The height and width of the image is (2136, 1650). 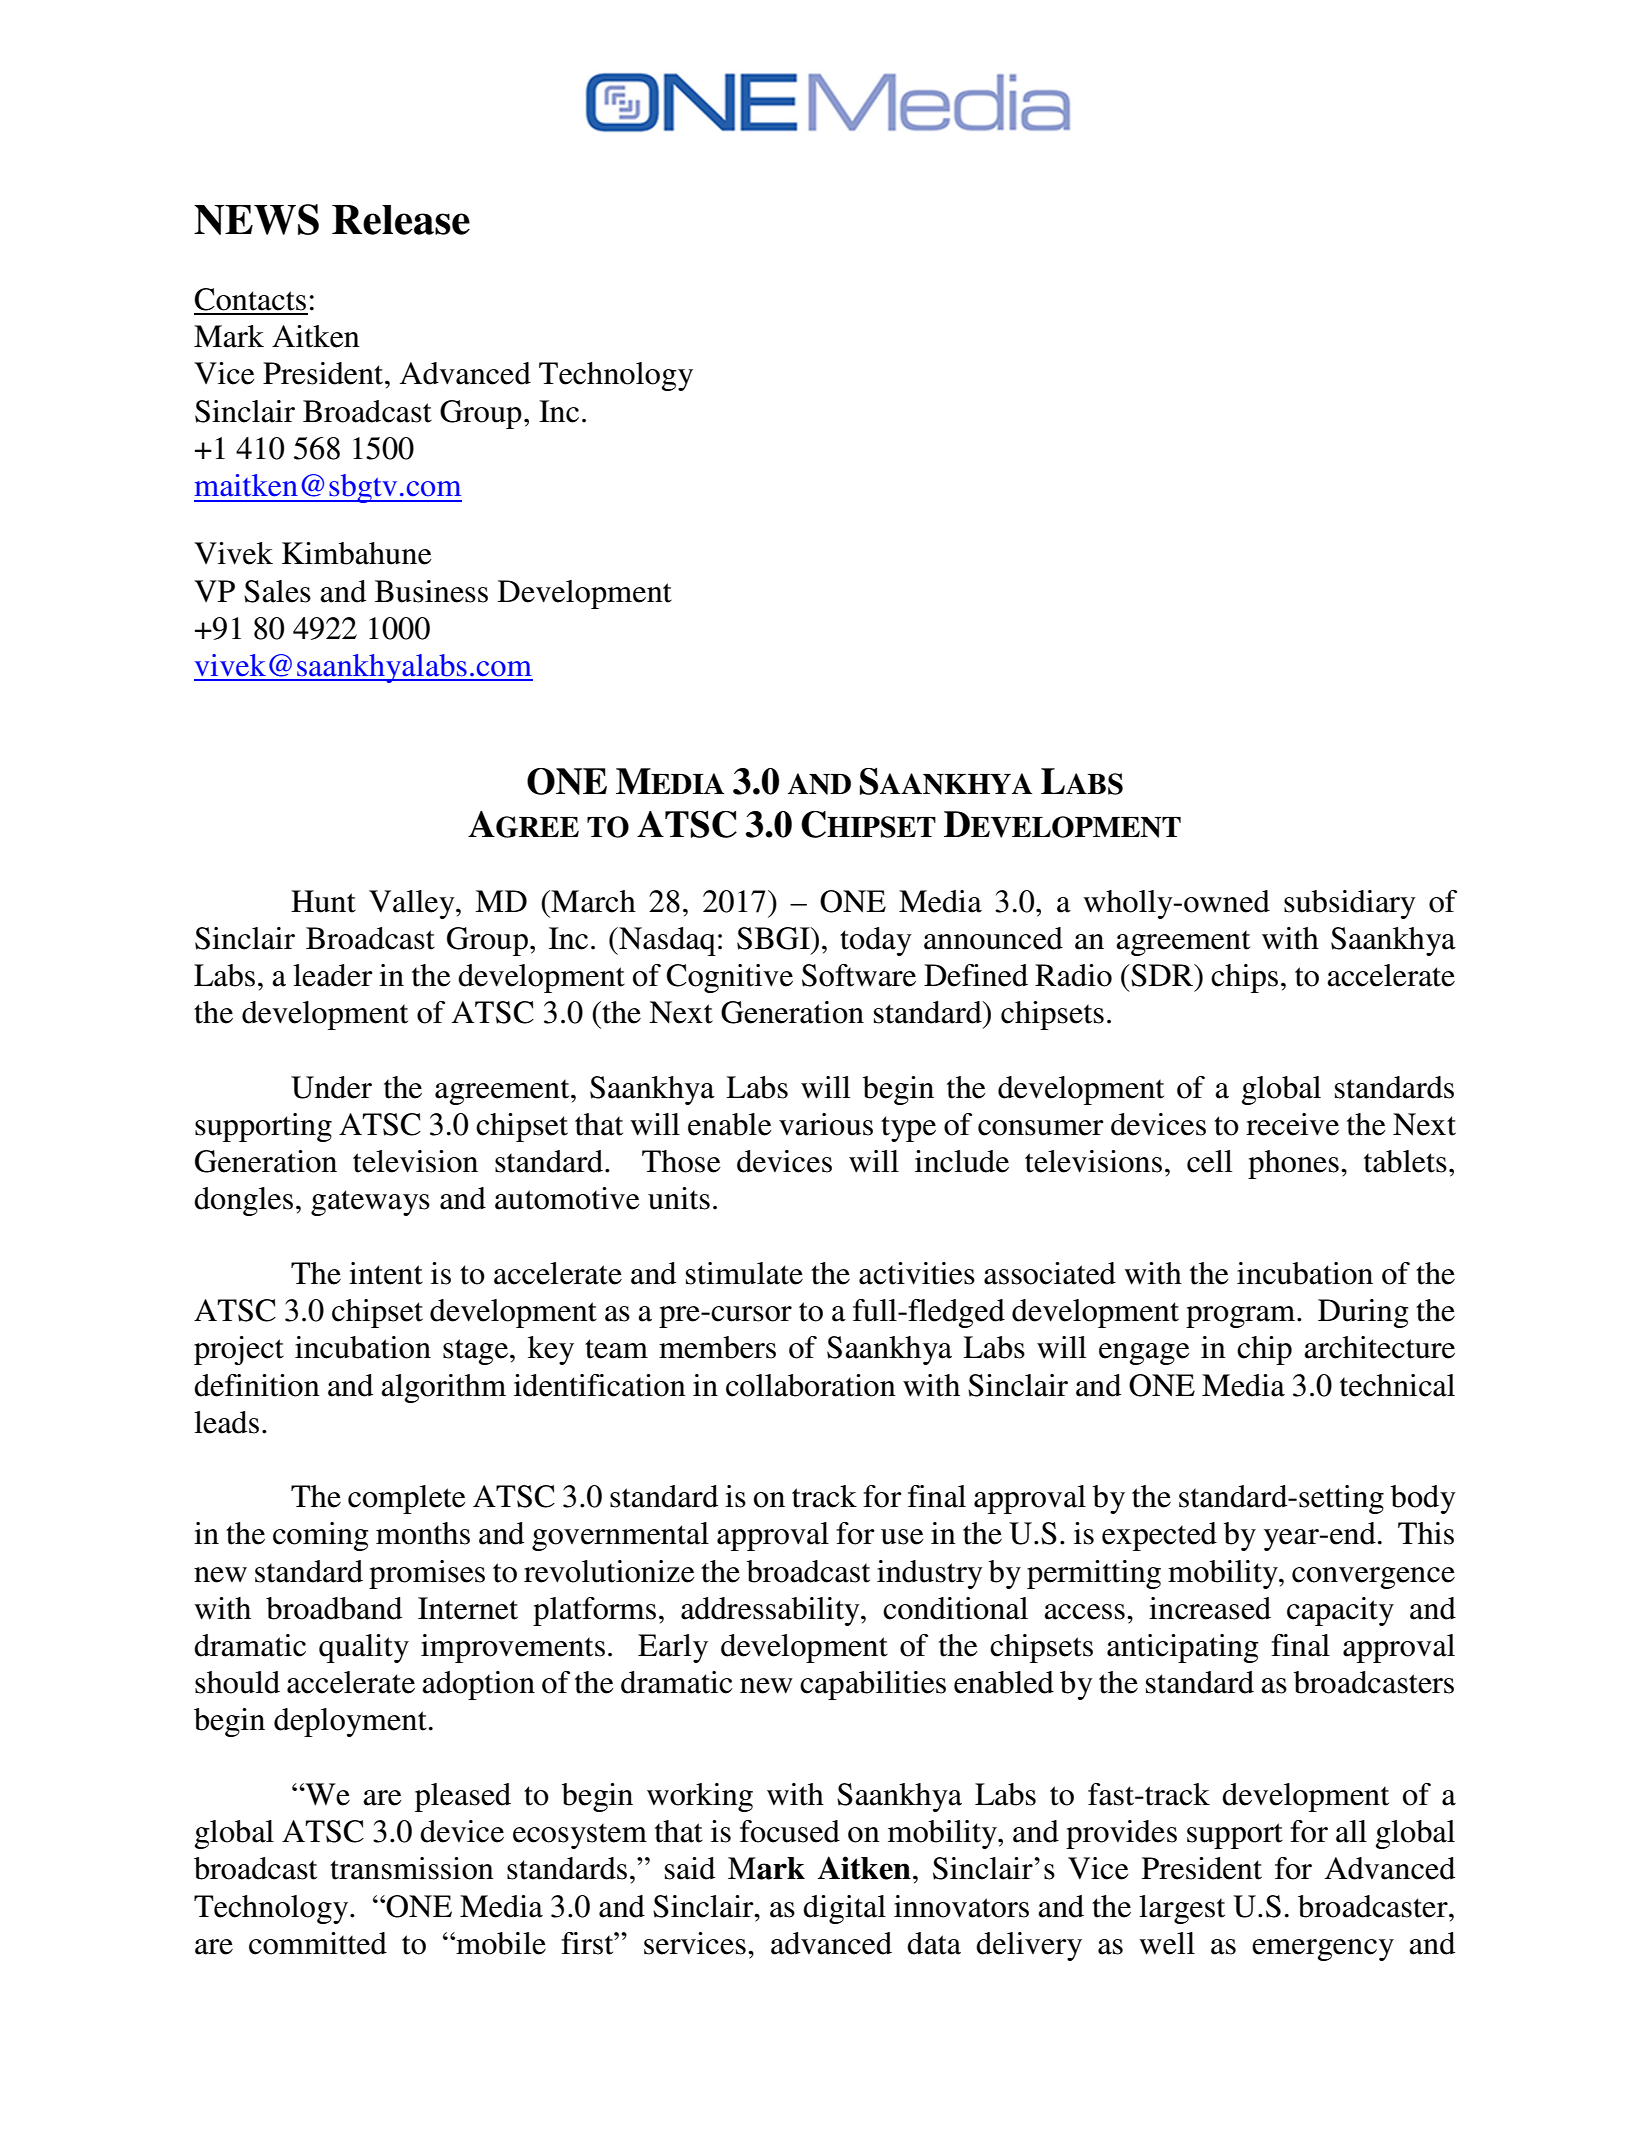 What do you see at coordinates (401, 220) in the image?
I see `Release` at bounding box center [401, 220].
